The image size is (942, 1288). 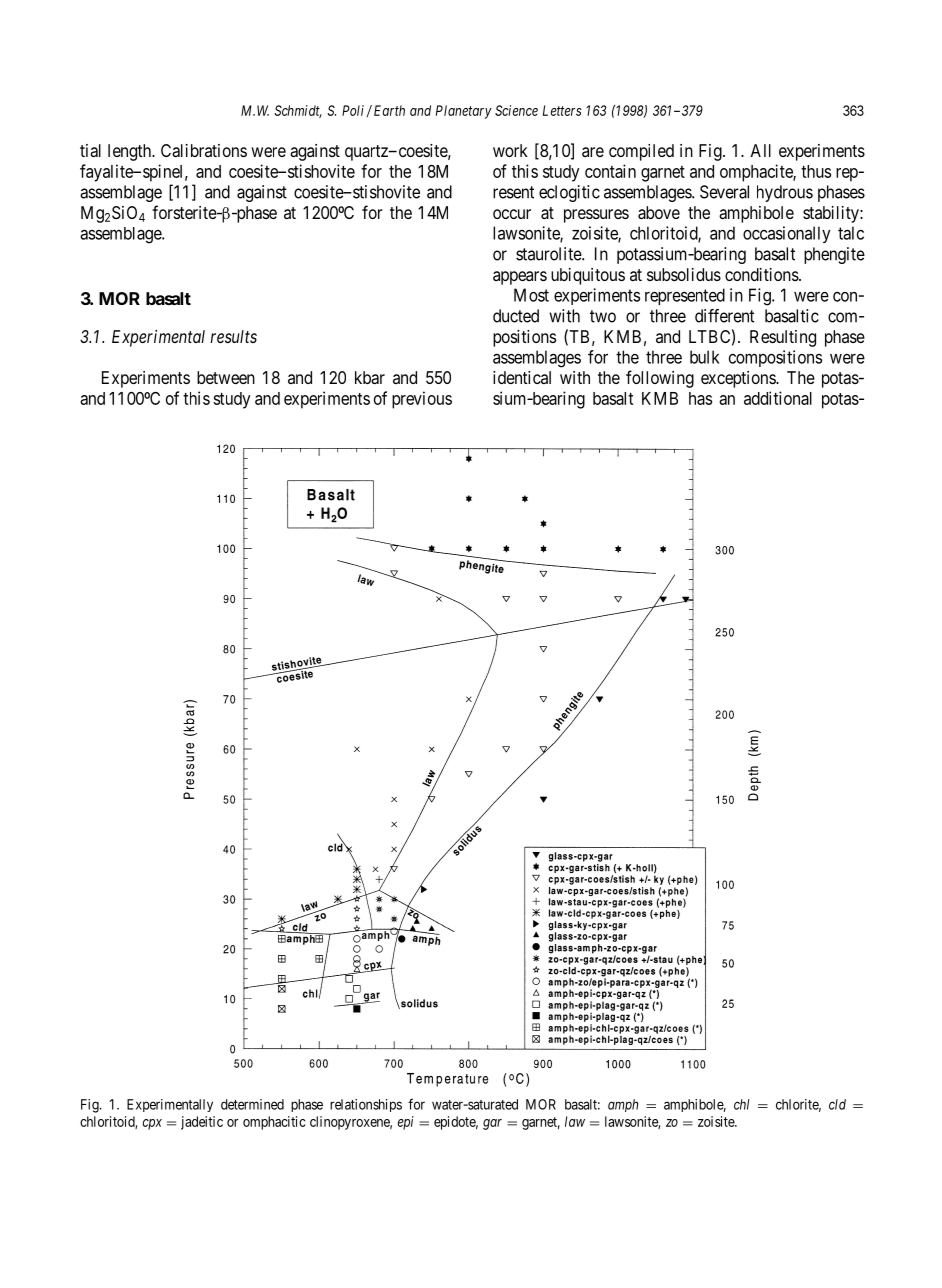 What do you see at coordinates (510, 150) in the screenshot?
I see `work` at bounding box center [510, 150].
